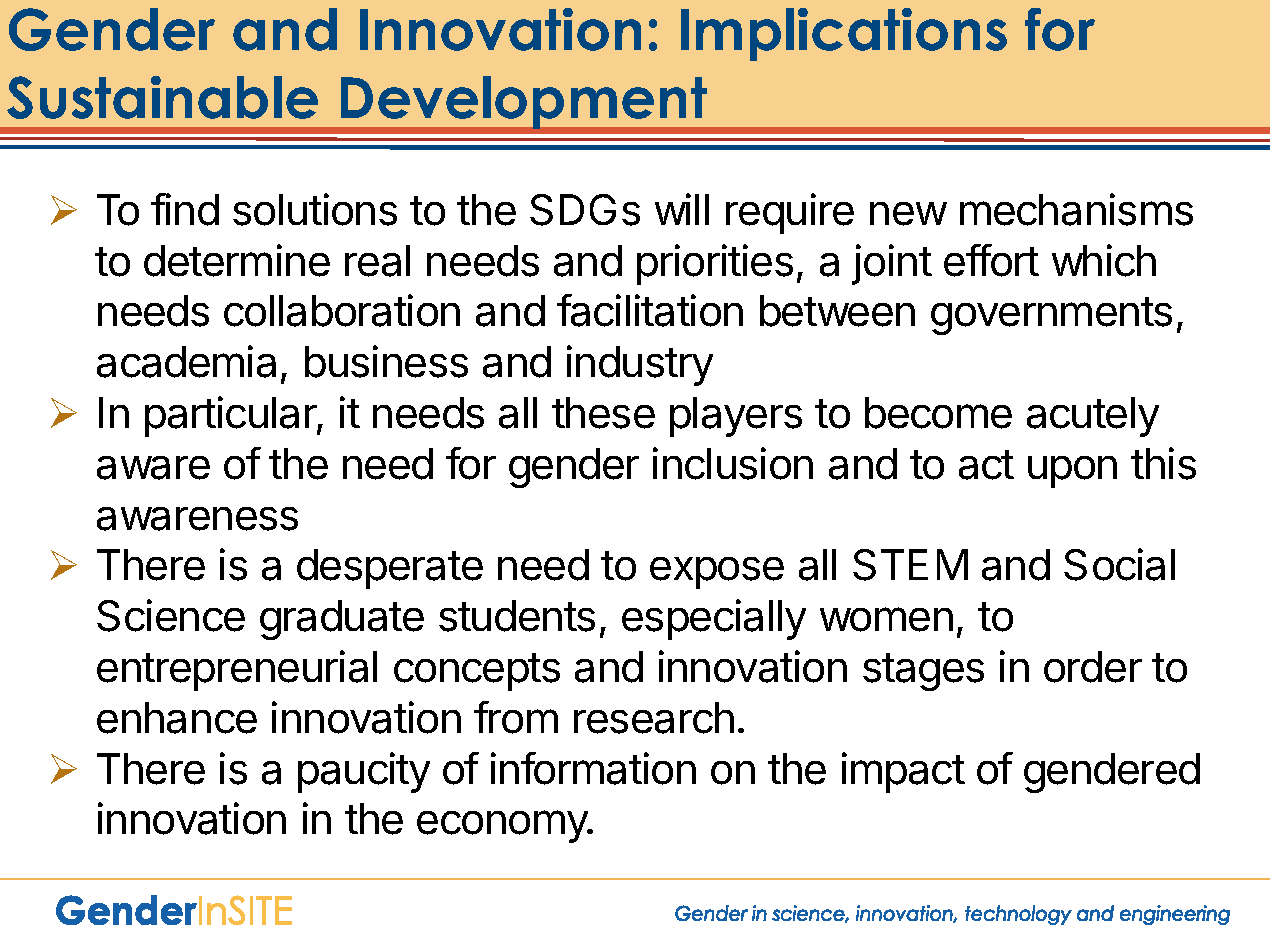 The height and width of the page is (952, 1270). Describe the element at coordinates (186, 361) in the page. I see `academia` at that location.
